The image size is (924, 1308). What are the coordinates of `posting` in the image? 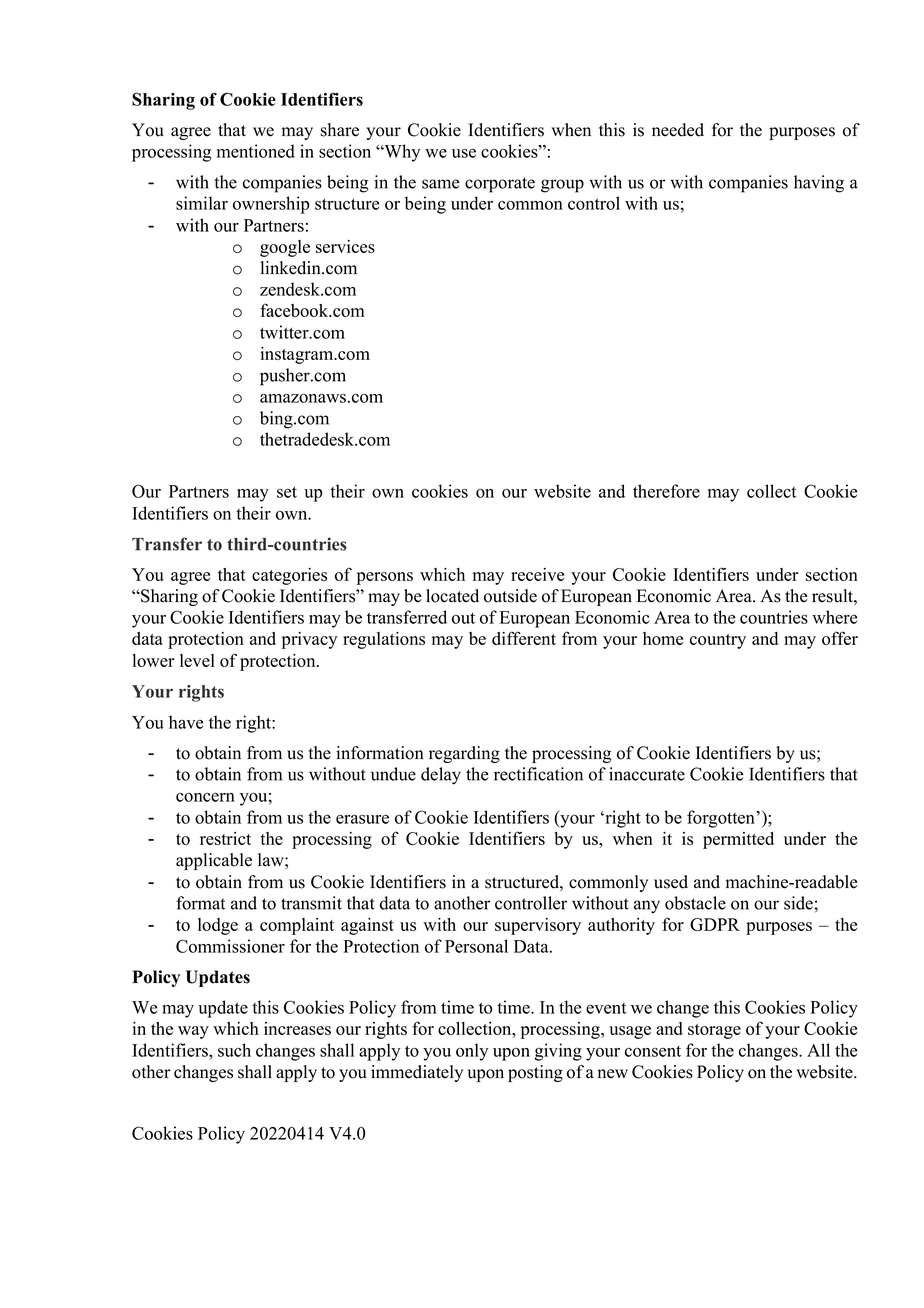 It's located at (535, 1073).
